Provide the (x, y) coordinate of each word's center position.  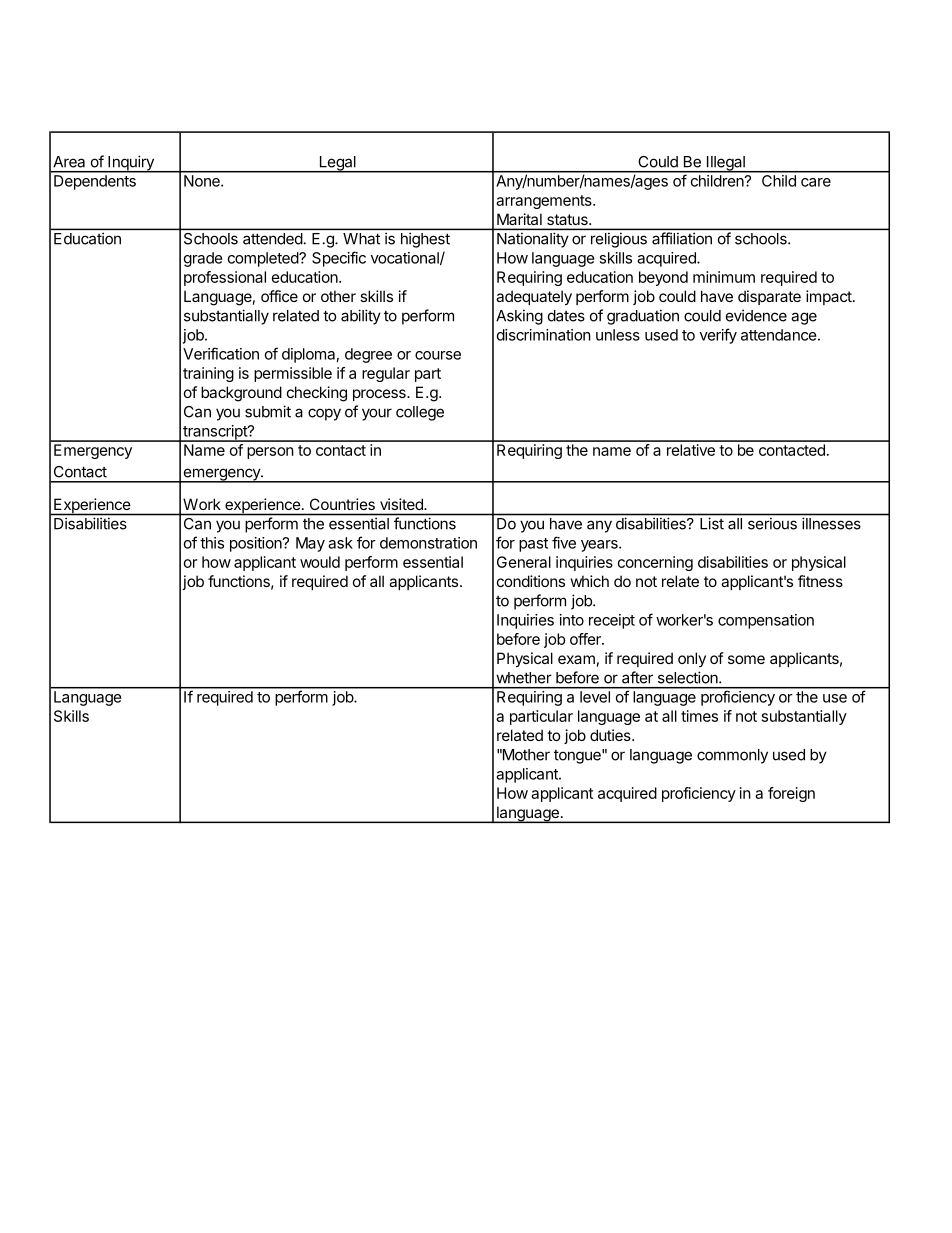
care (816, 182)
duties (611, 735)
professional (225, 278)
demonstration (428, 543)
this (212, 543)
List (712, 524)
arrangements (545, 202)
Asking (519, 317)
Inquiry (131, 164)
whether (524, 678)
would (320, 562)
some (746, 659)
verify (718, 336)
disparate (769, 297)
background (241, 394)
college (420, 413)
